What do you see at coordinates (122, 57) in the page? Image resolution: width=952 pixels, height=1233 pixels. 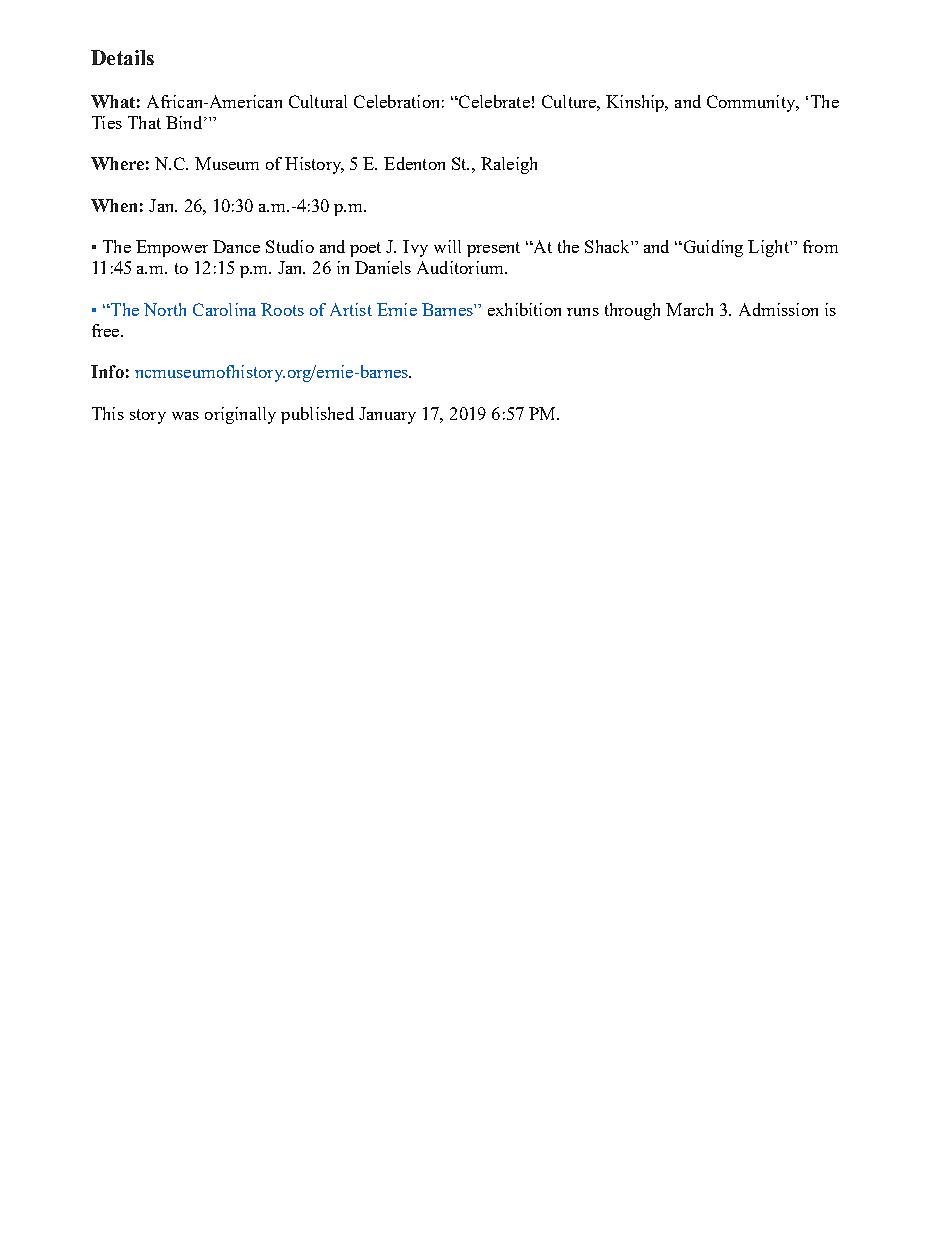 I see `Details` at bounding box center [122, 57].
